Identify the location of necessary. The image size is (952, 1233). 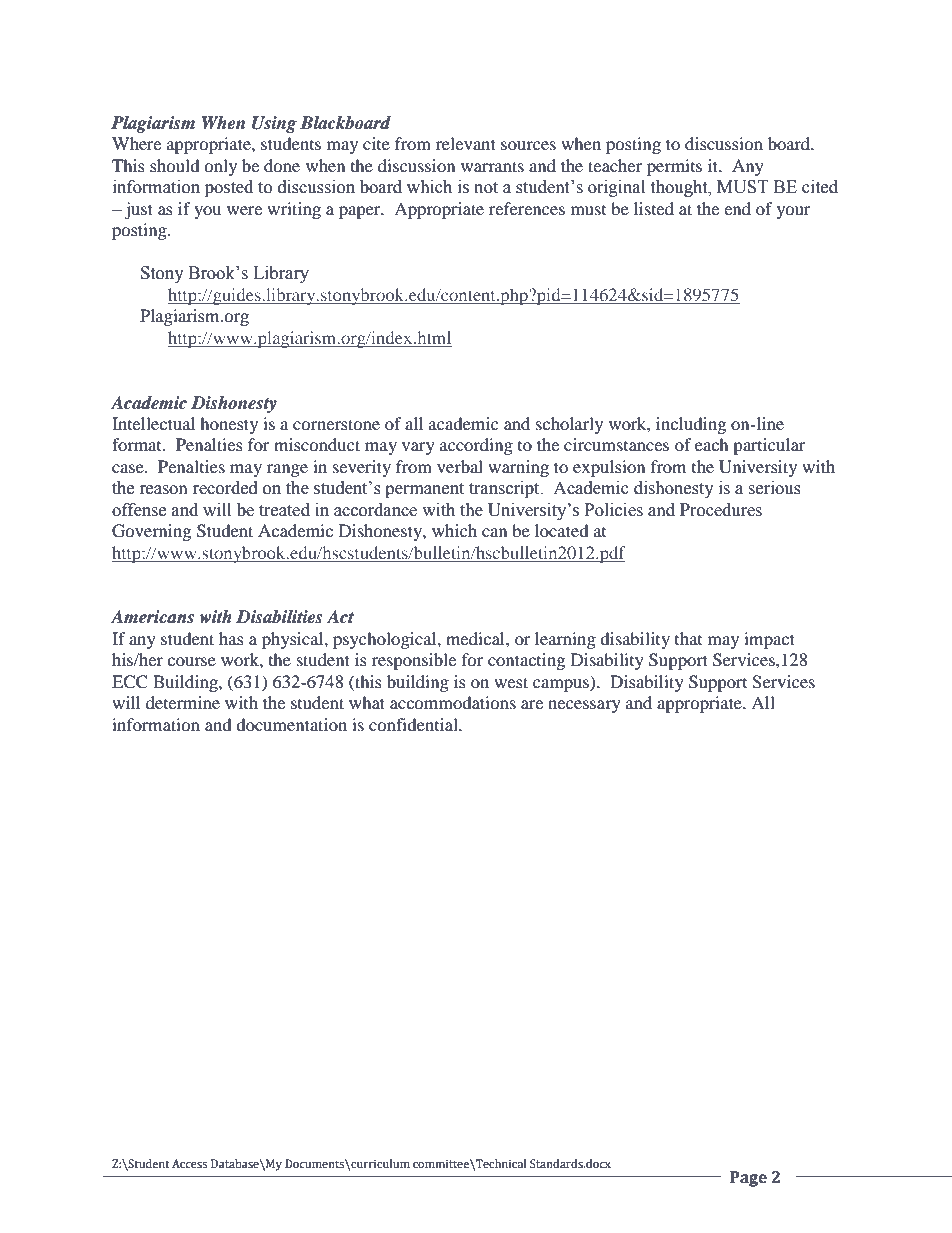
(584, 706).
